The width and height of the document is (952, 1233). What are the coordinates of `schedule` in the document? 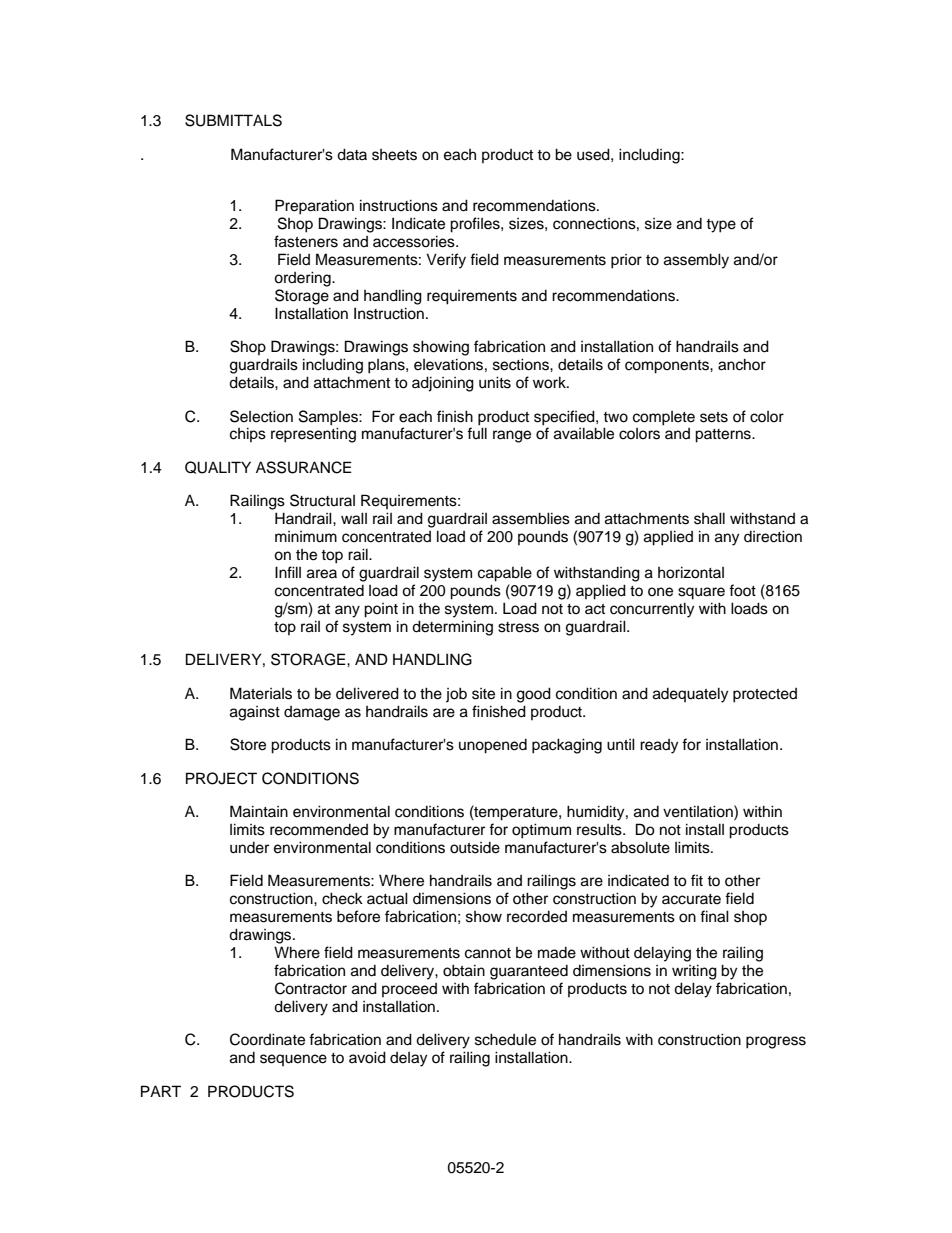 It's located at (505, 1039).
